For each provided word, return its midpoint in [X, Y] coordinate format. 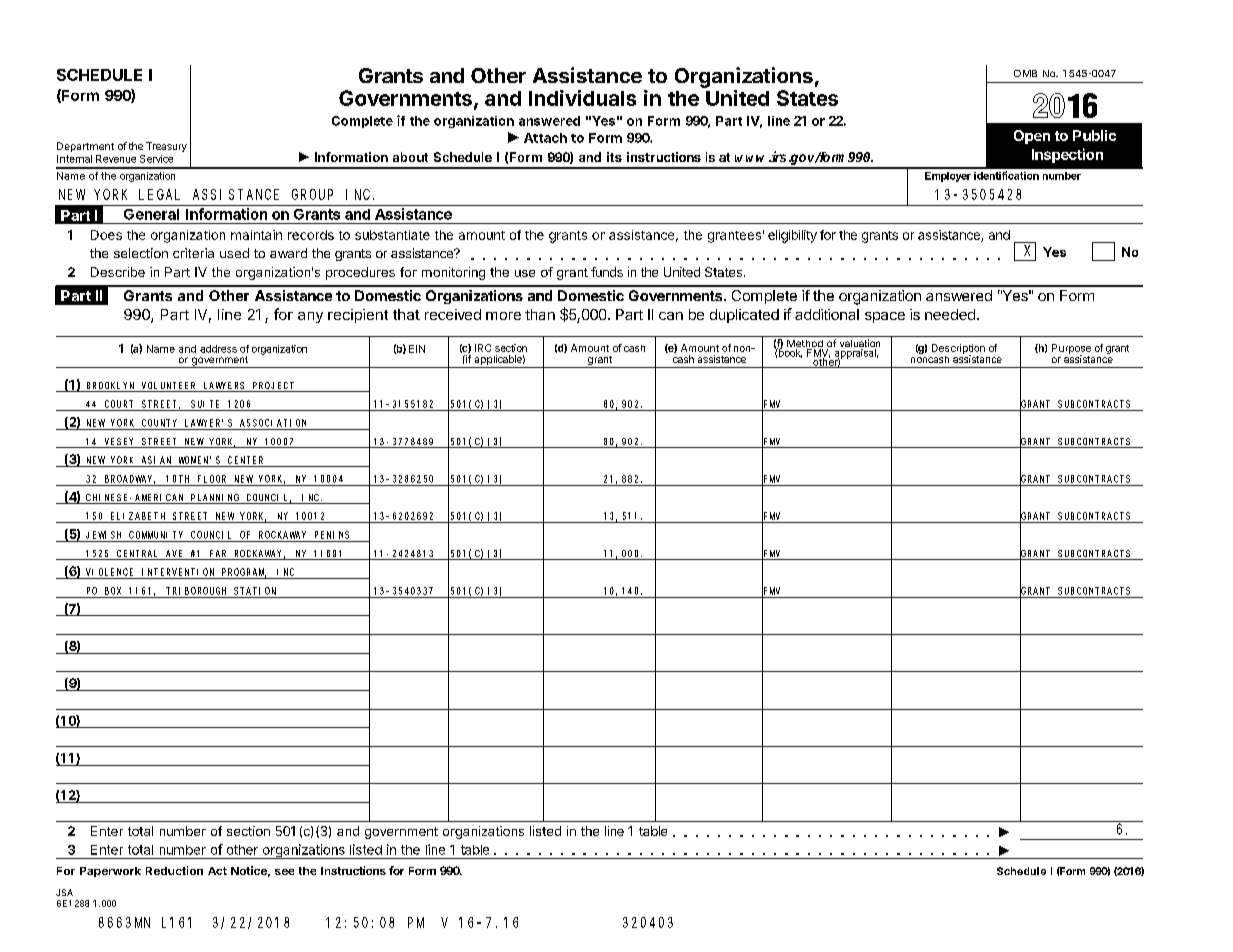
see [284, 872]
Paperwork [110, 872]
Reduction [174, 870]
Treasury [166, 147]
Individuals [582, 98]
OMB [1025, 73]
